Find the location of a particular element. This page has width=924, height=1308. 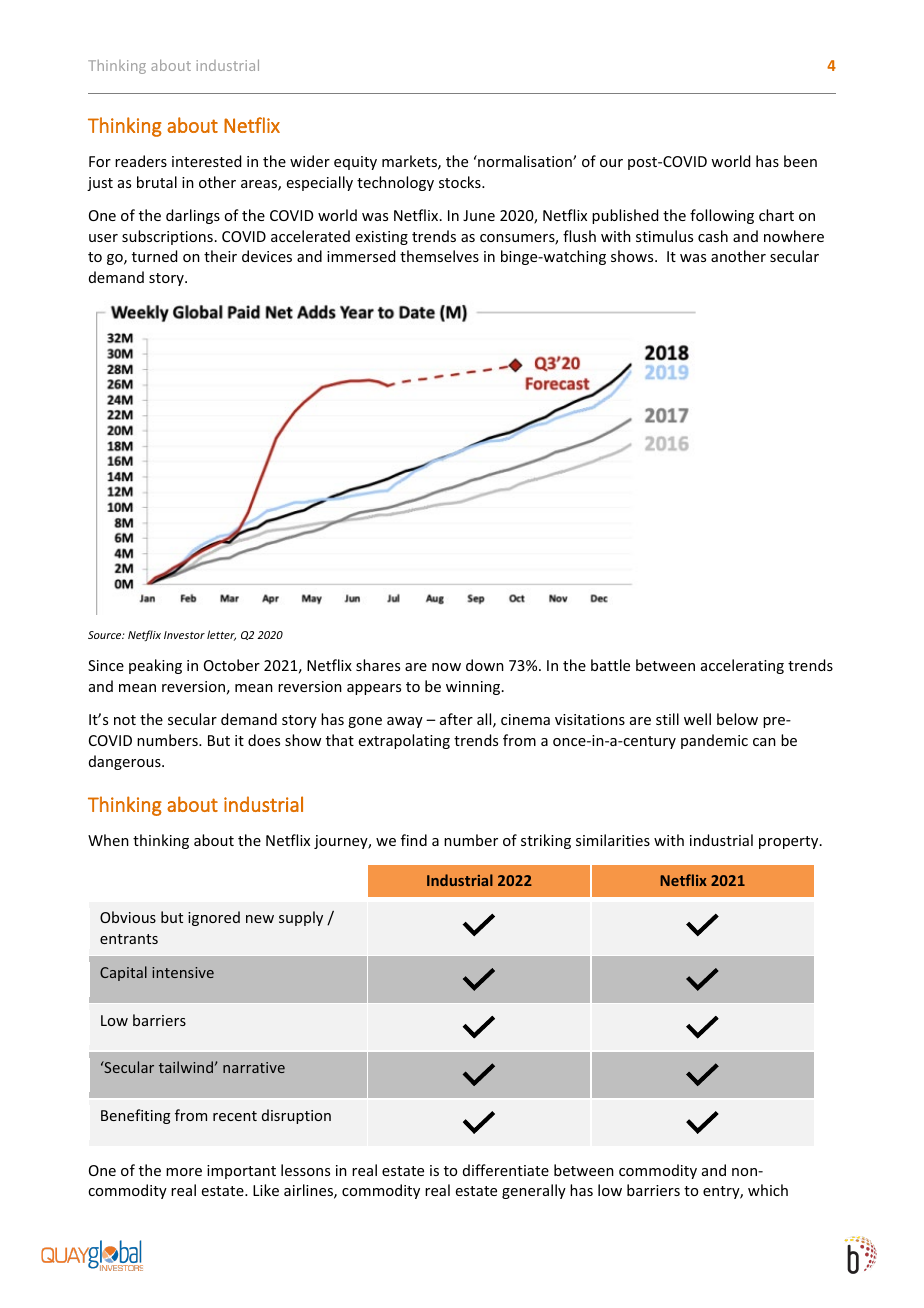

find is located at coordinates (414, 840).
